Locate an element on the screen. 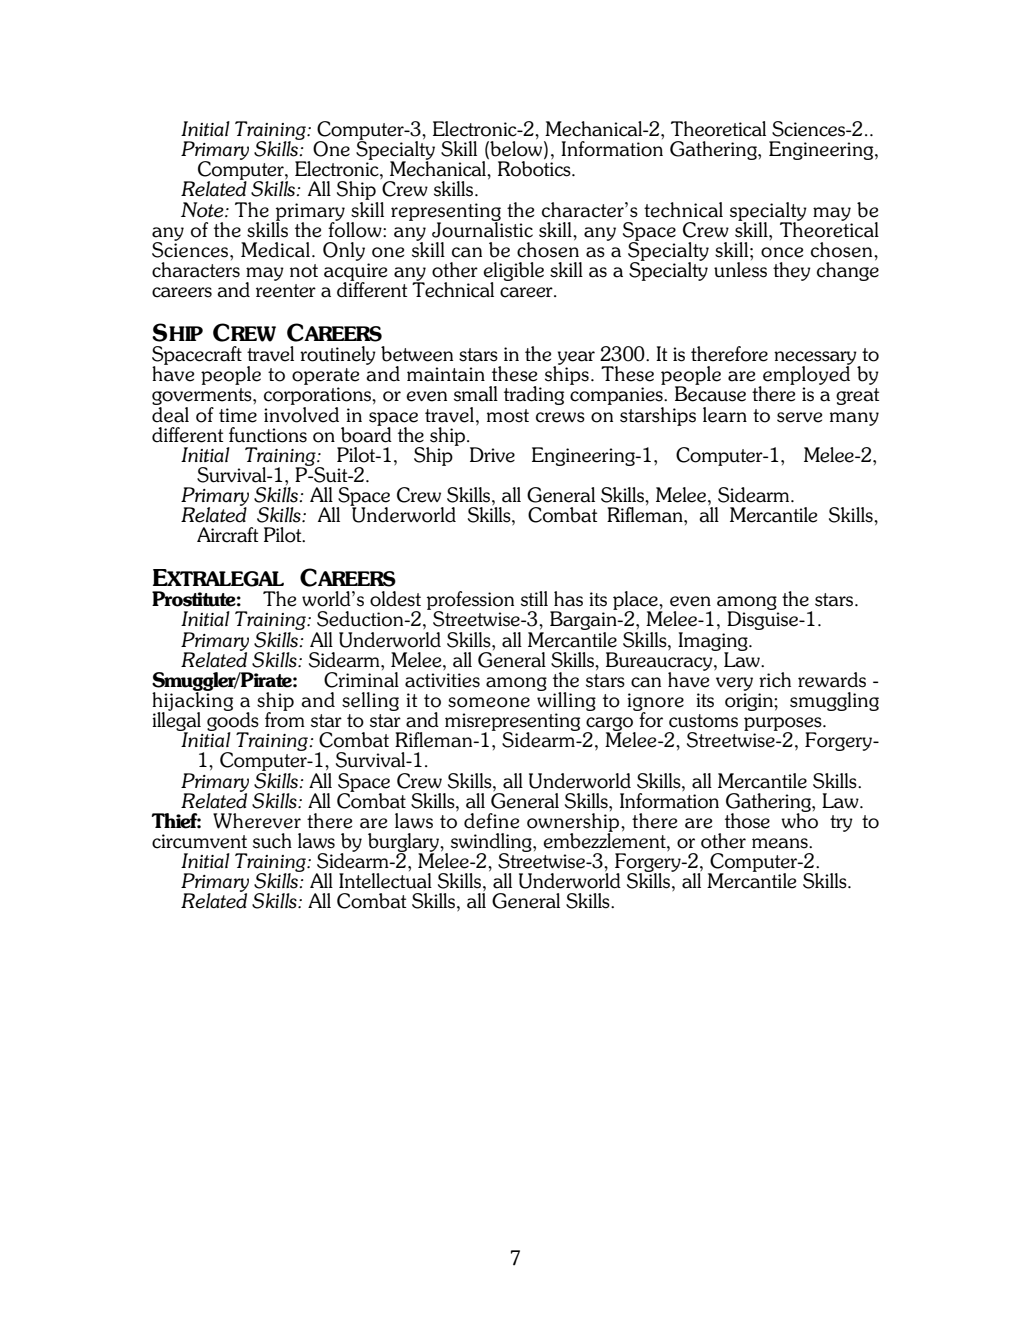 This screenshot has height=1330, width=1028. from is located at coordinates (285, 719).
